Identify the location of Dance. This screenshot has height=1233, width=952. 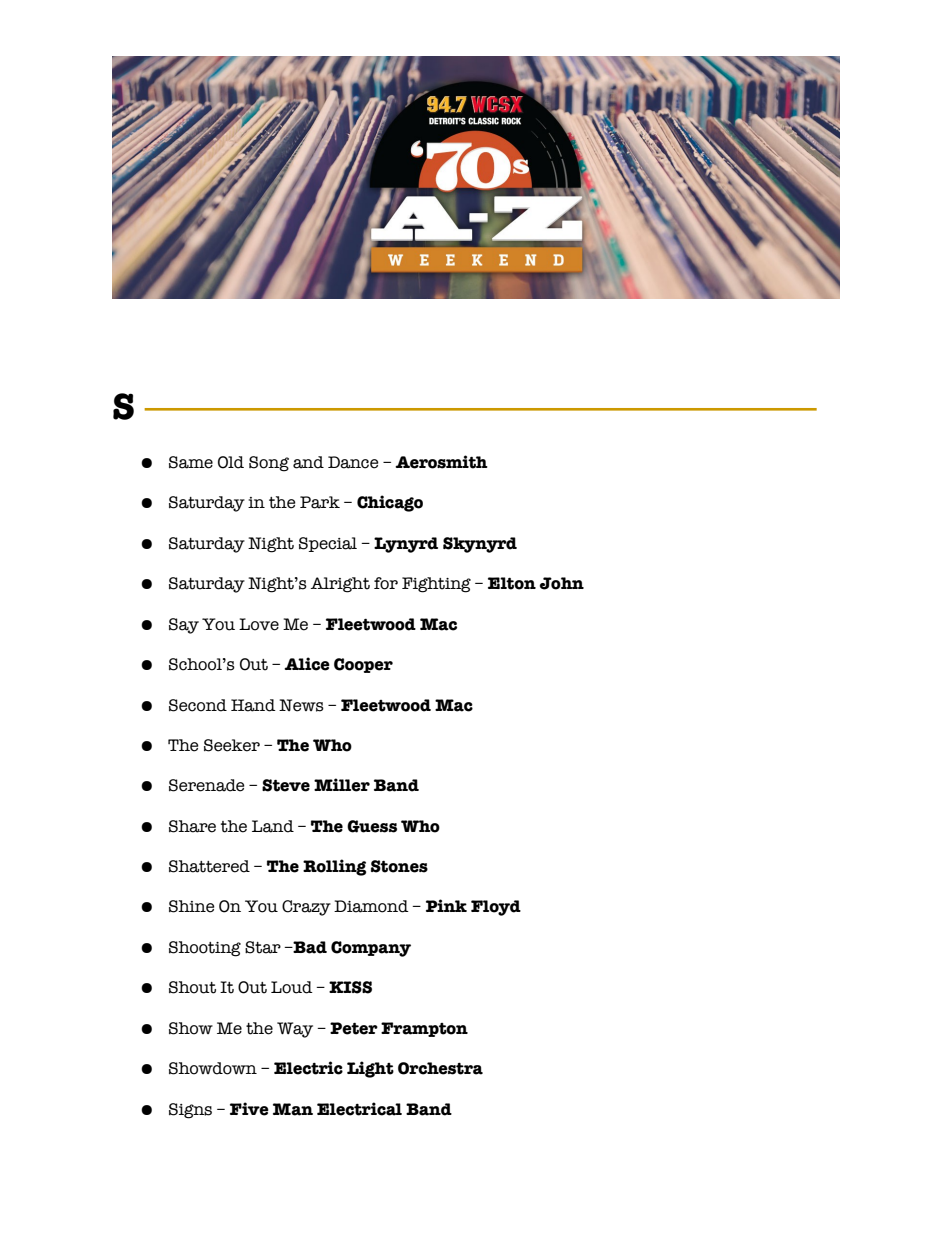
(353, 462).
